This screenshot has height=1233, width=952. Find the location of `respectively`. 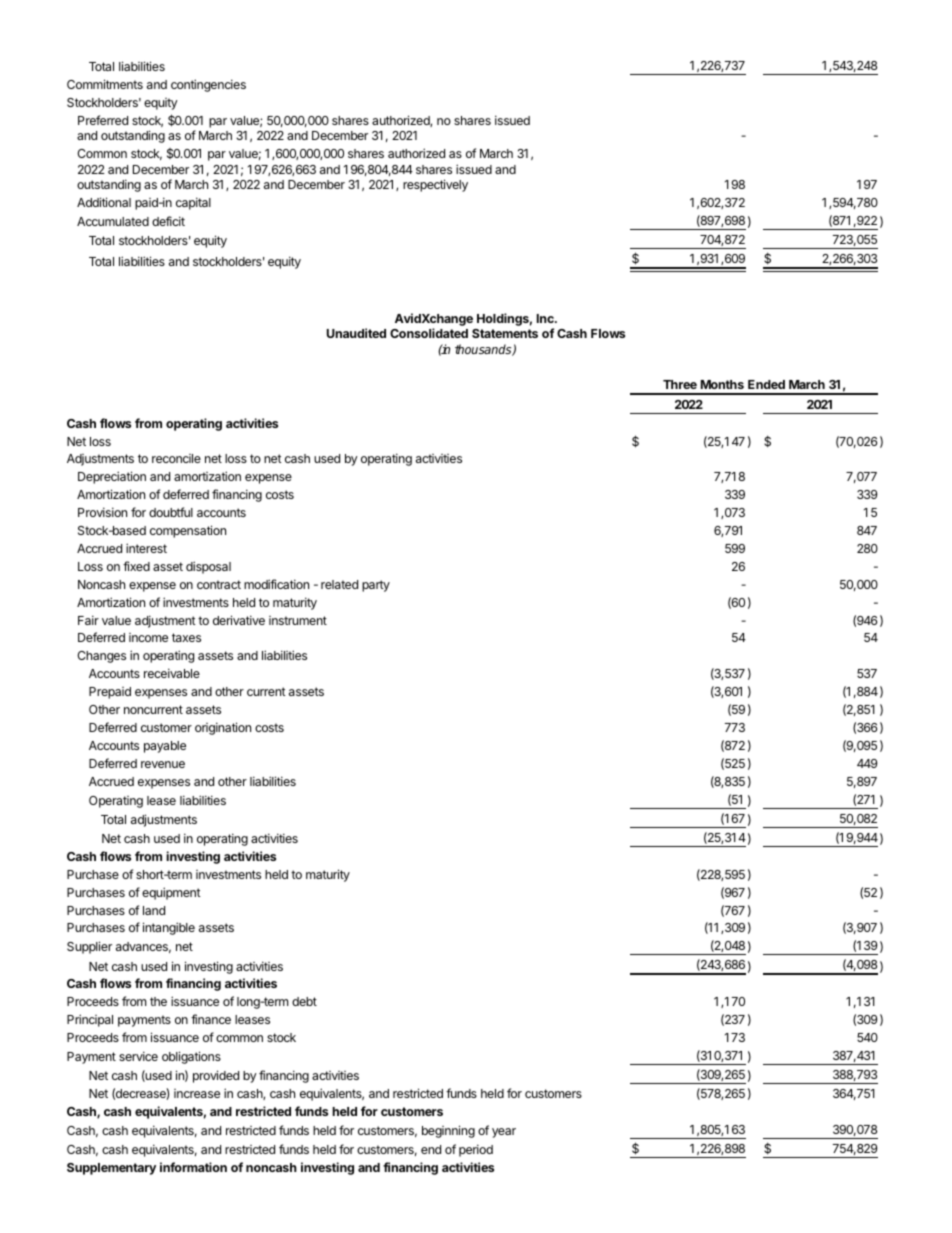

respectively is located at coordinates (435, 185).
